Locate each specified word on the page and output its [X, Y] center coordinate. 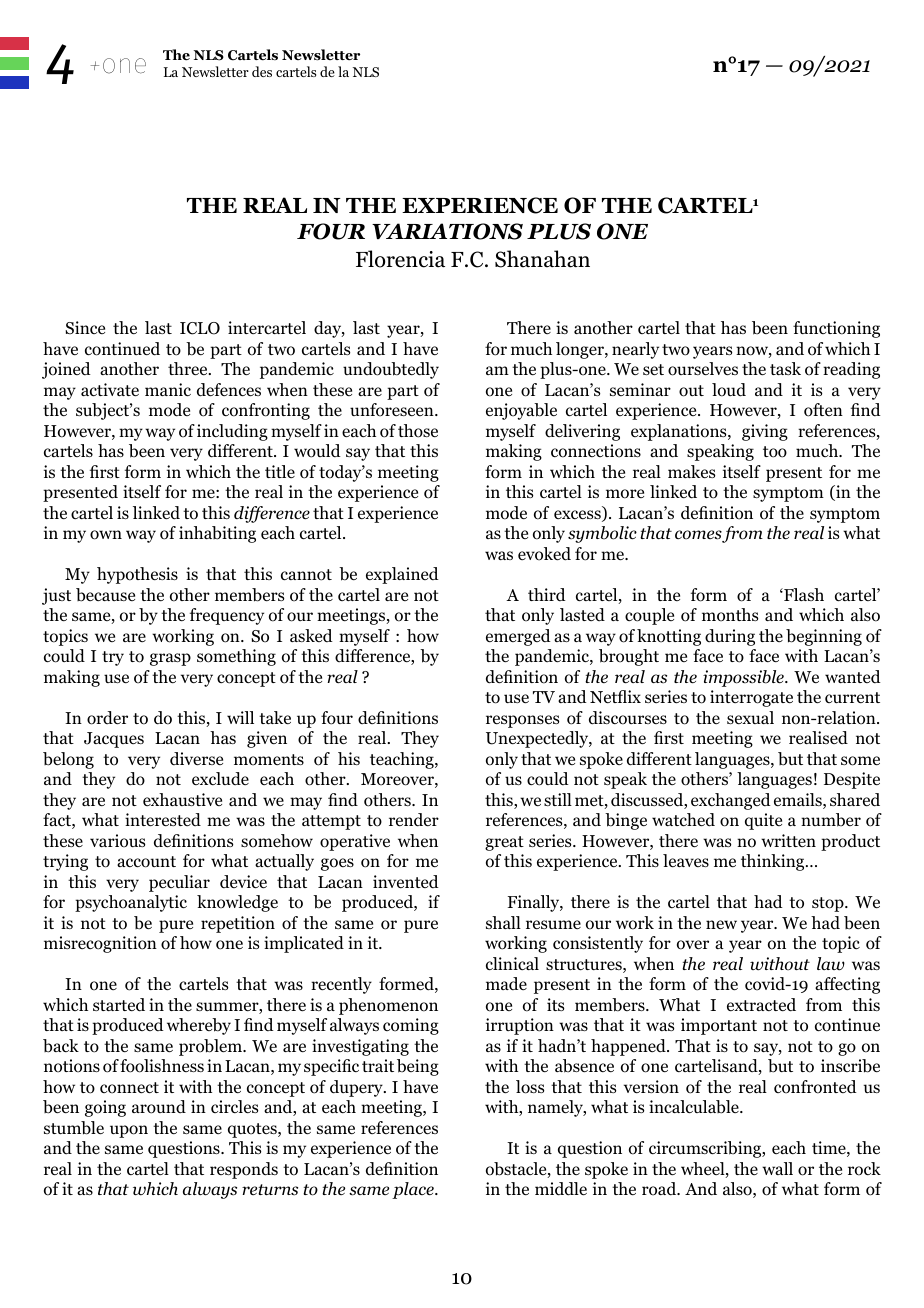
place [414, 1190]
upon [129, 1131]
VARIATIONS [447, 231]
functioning [836, 329]
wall [777, 1168]
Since [85, 327]
